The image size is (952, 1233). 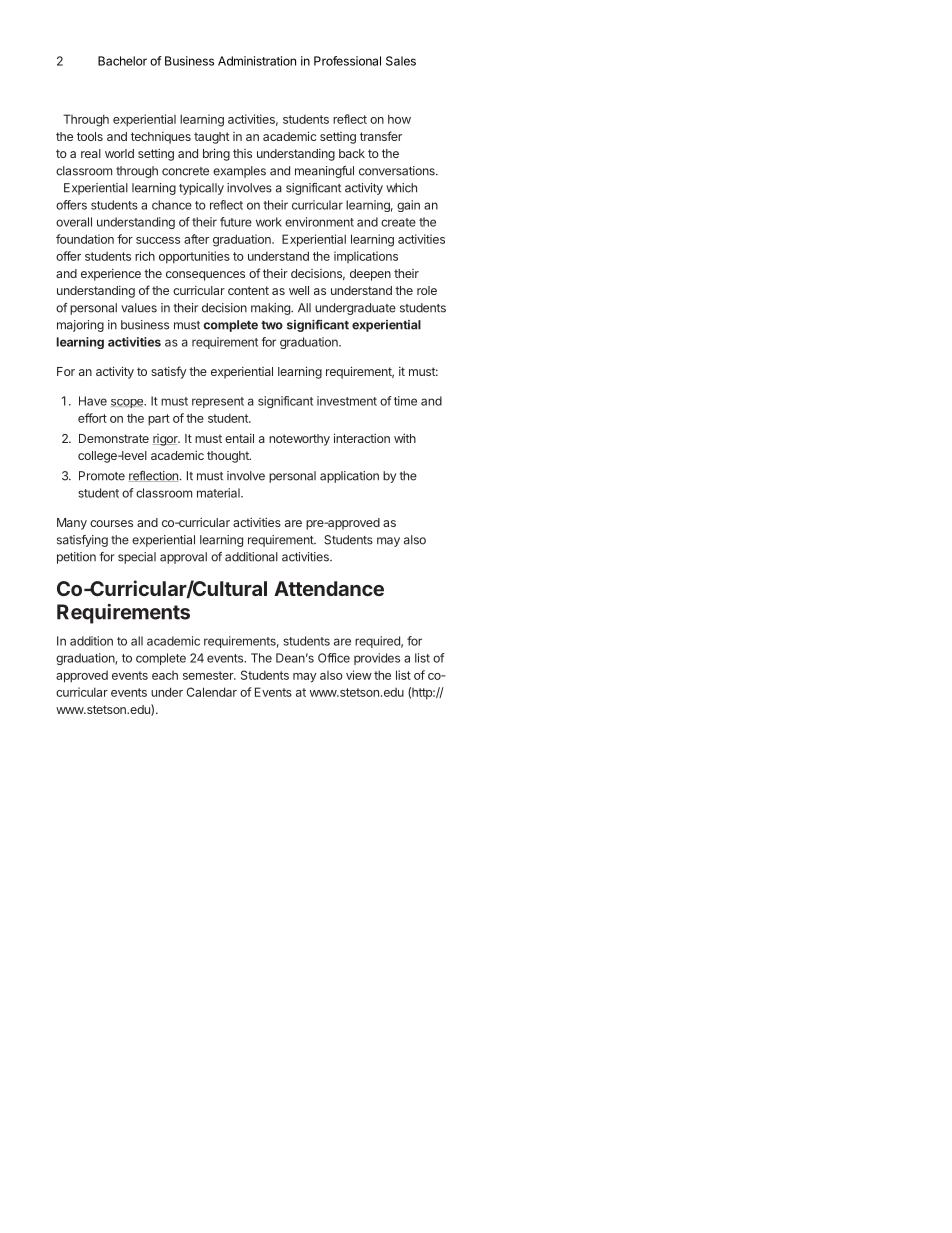 I want to click on provides, so click(x=377, y=659).
